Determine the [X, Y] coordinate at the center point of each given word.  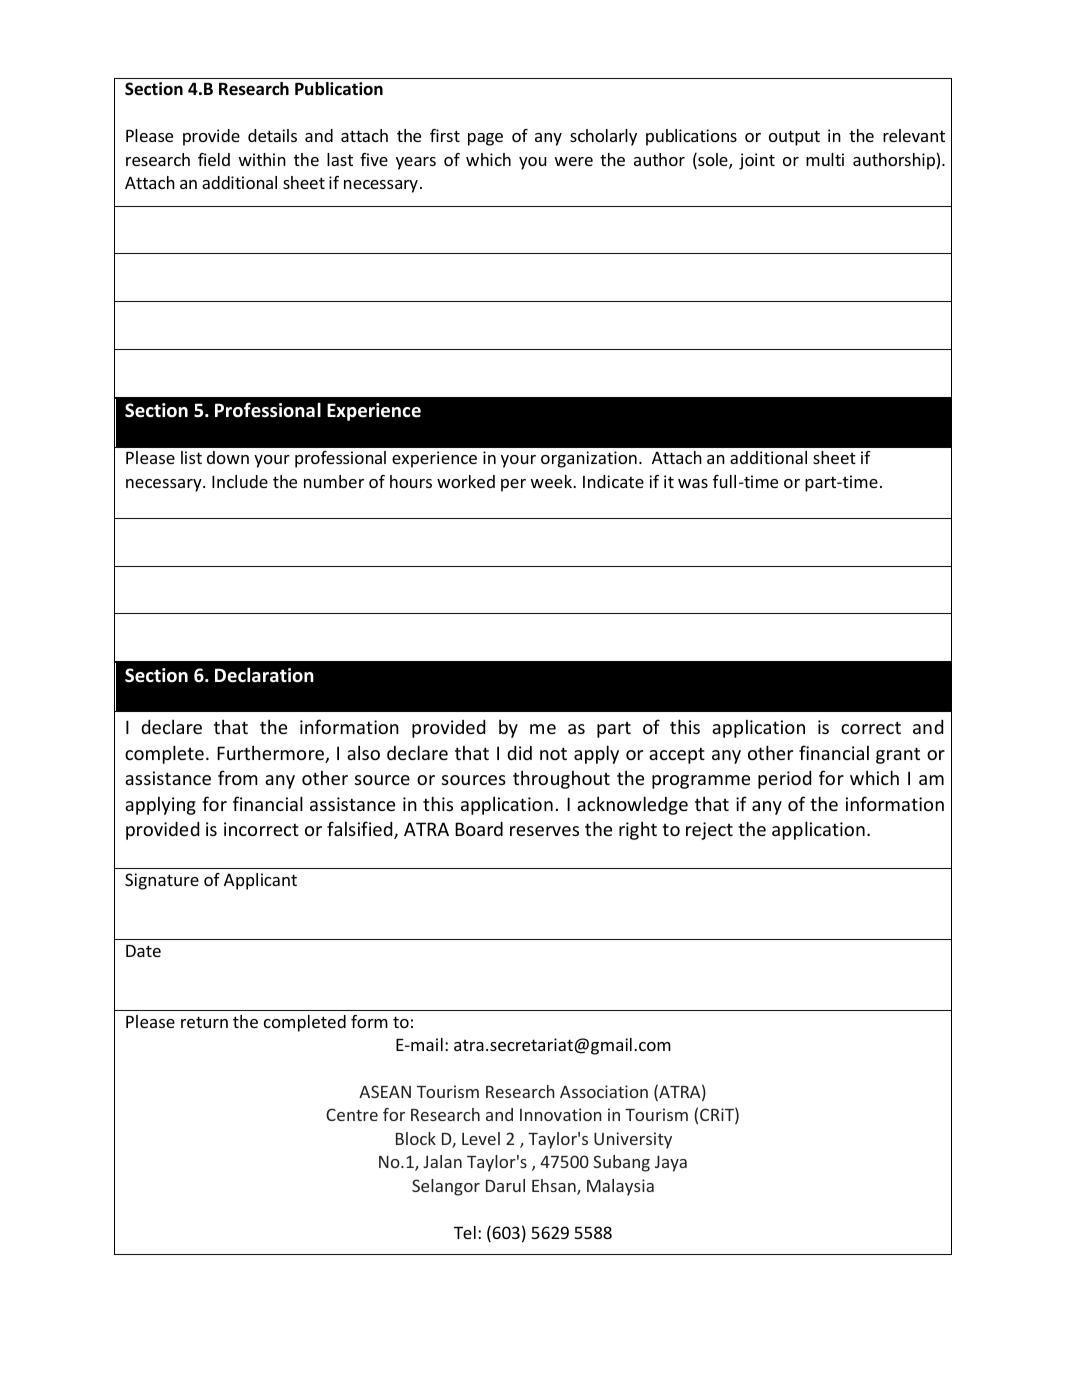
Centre [352, 1114]
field [214, 159]
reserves [544, 831]
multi [825, 159]
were [574, 161]
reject [709, 831]
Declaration [264, 675]
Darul [505, 1185]
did [519, 753]
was [693, 483]
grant [898, 755]
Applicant [260, 881]
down [228, 457]
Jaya [671, 1163]
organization [589, 459]
